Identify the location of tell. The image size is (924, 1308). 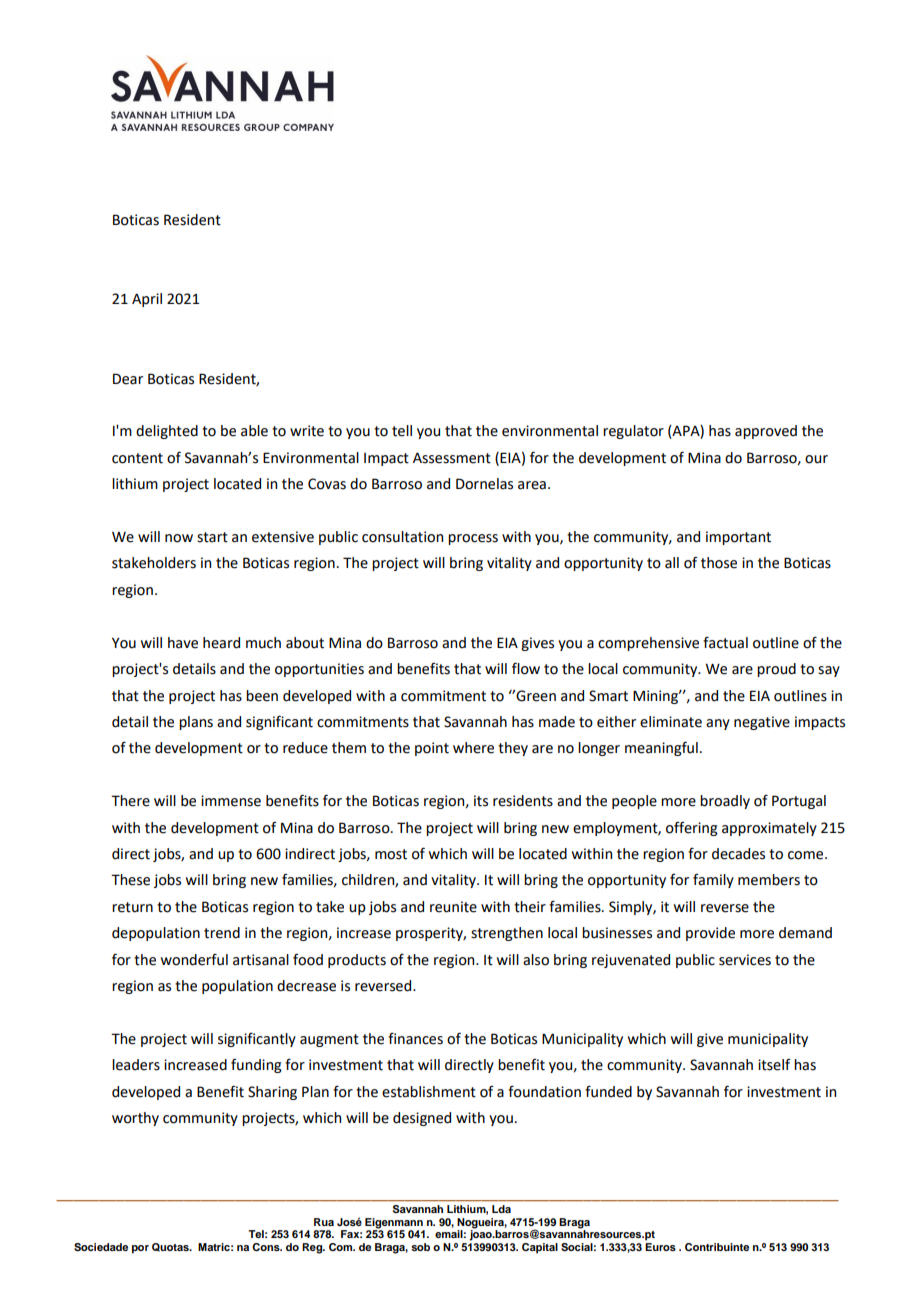
(402, 431).
